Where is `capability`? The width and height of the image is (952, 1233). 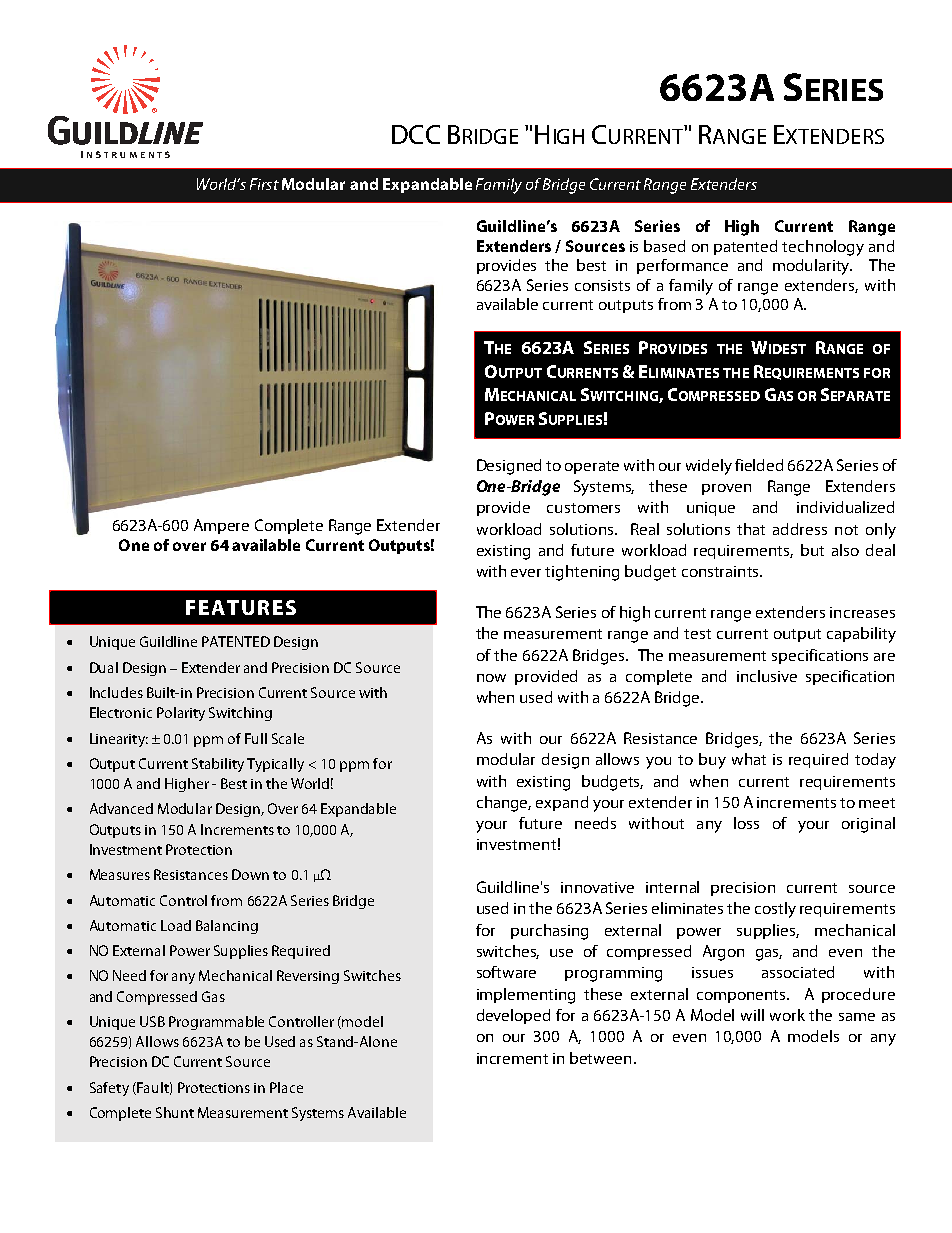
capability is located at coordinates (861, 635).
